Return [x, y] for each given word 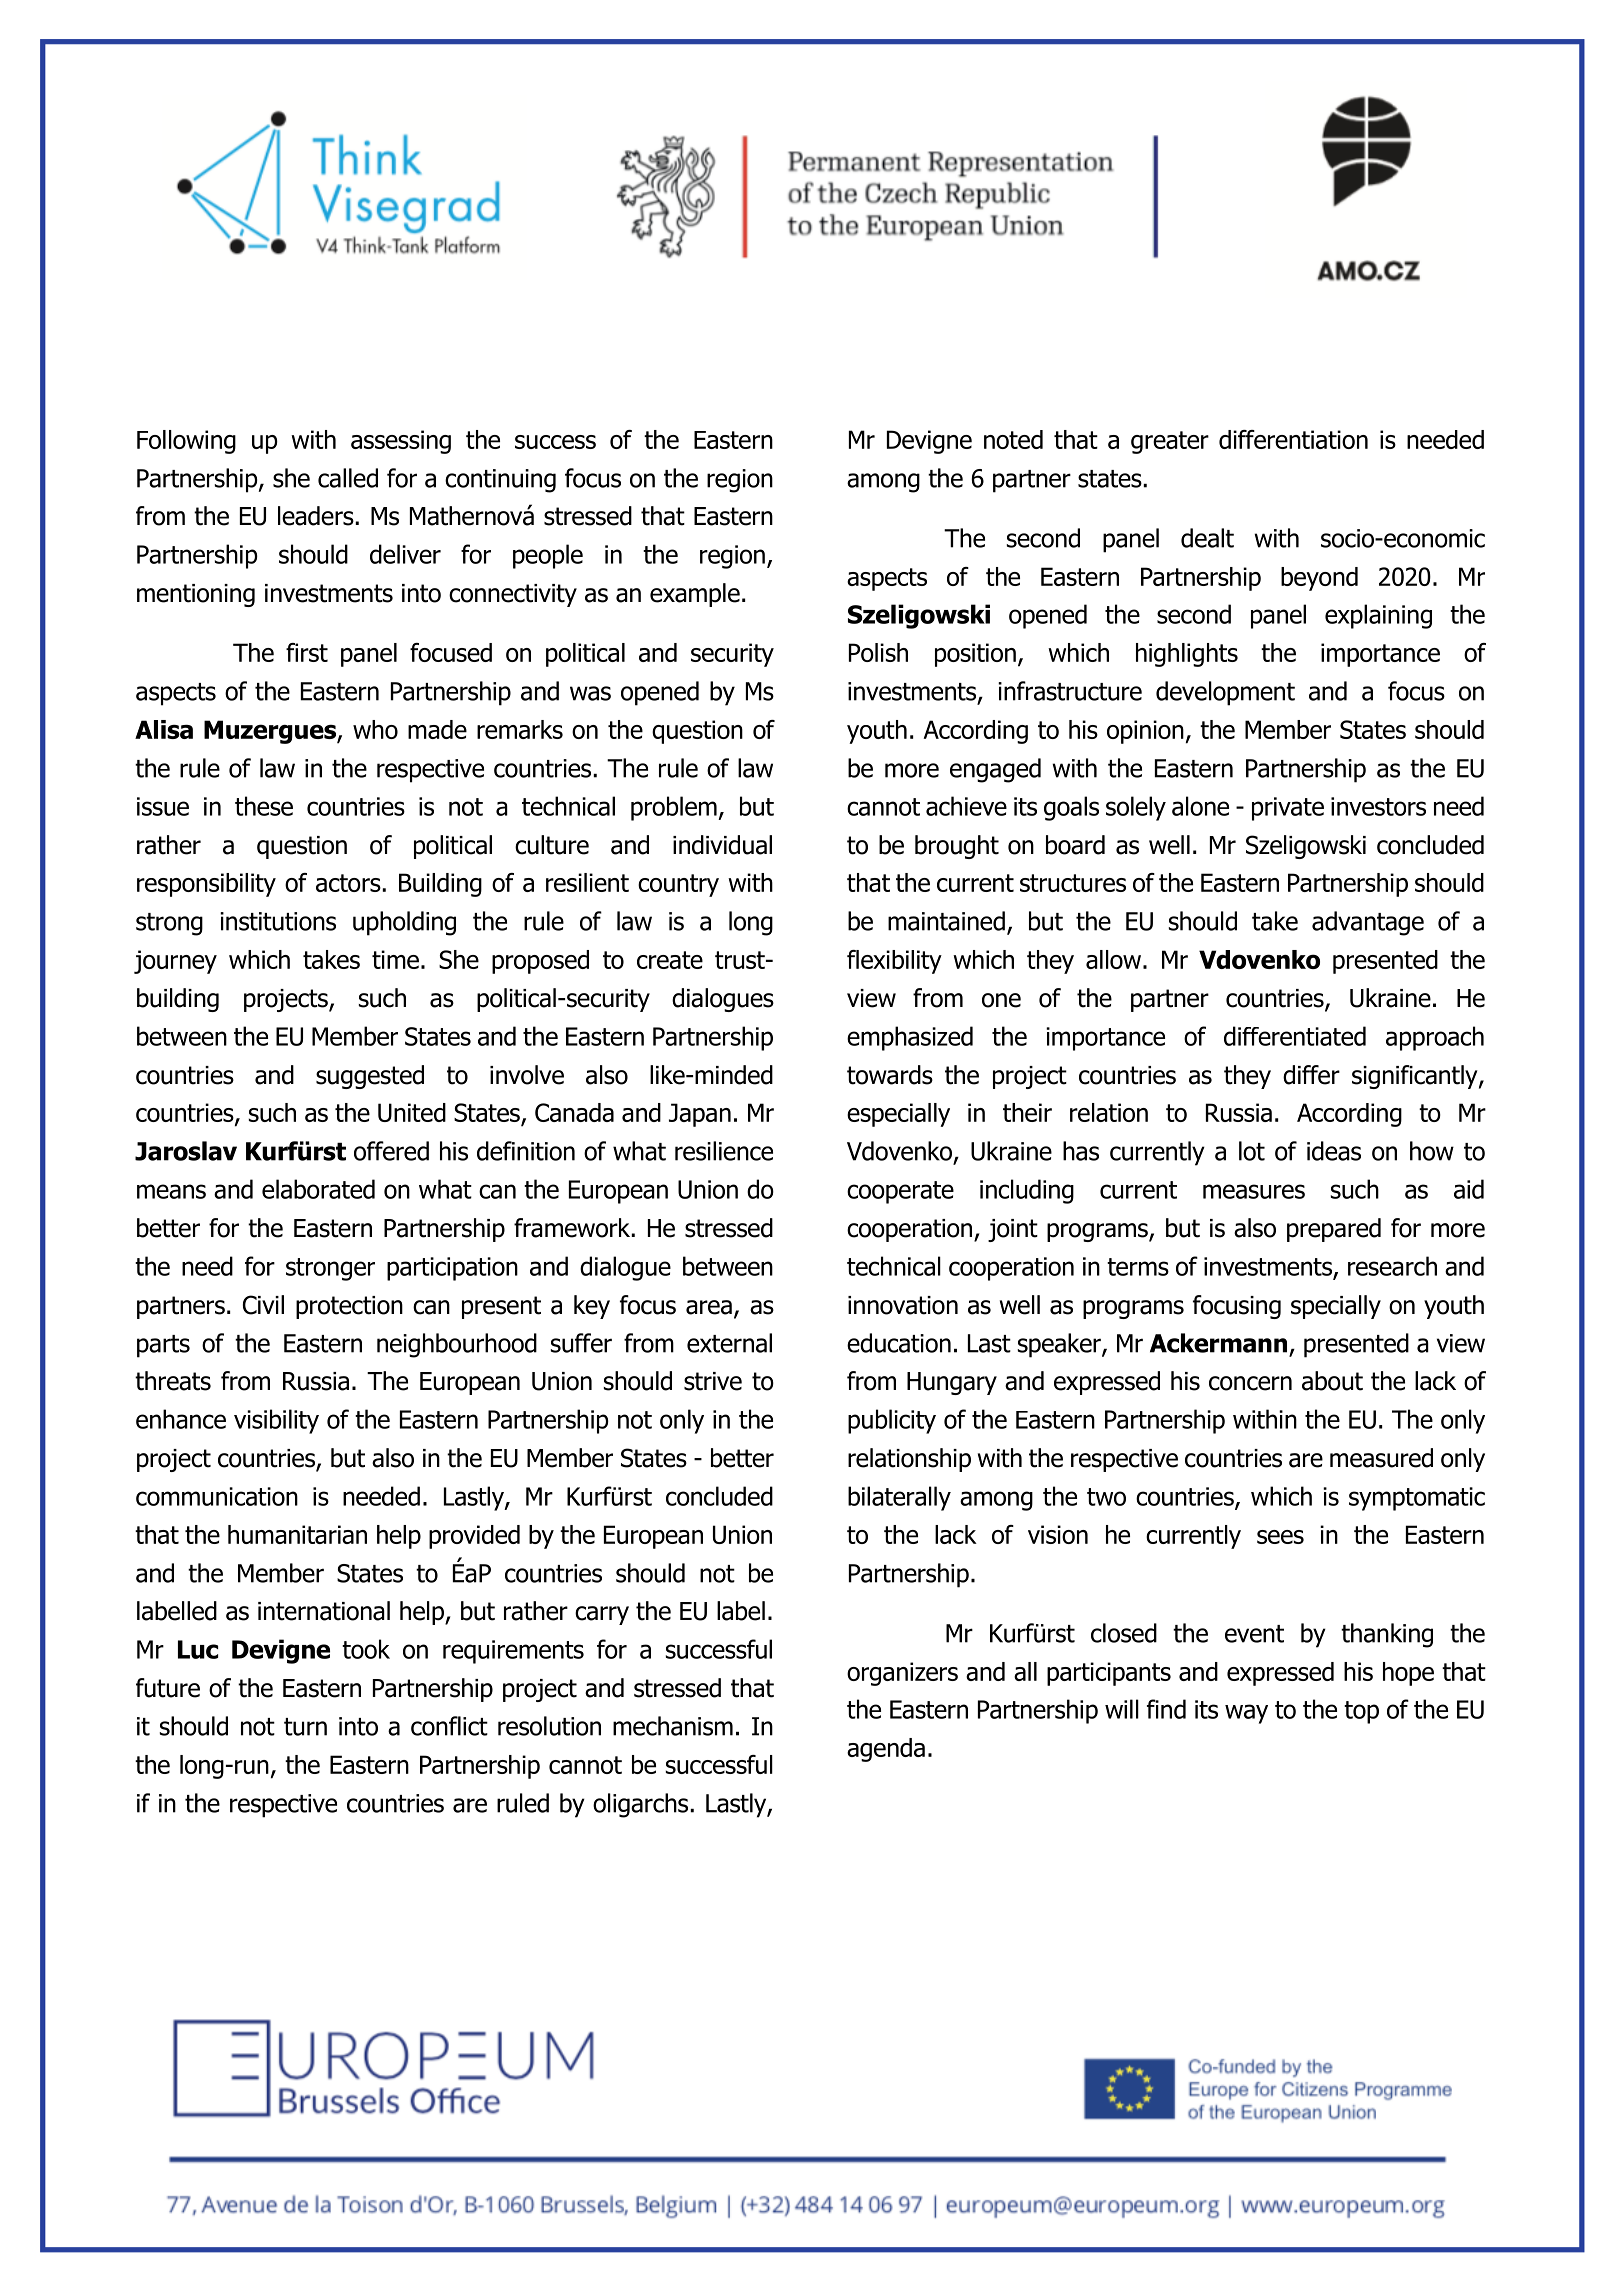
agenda [886, 1750]
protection [349, 1307]
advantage [1368, 923]
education [899, 1343]
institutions [278, 921]
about [1332, 1381]
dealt [1207, 538]
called [348, 478]
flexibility [894, 962]
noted [1013, 439]
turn [305, 1727]
